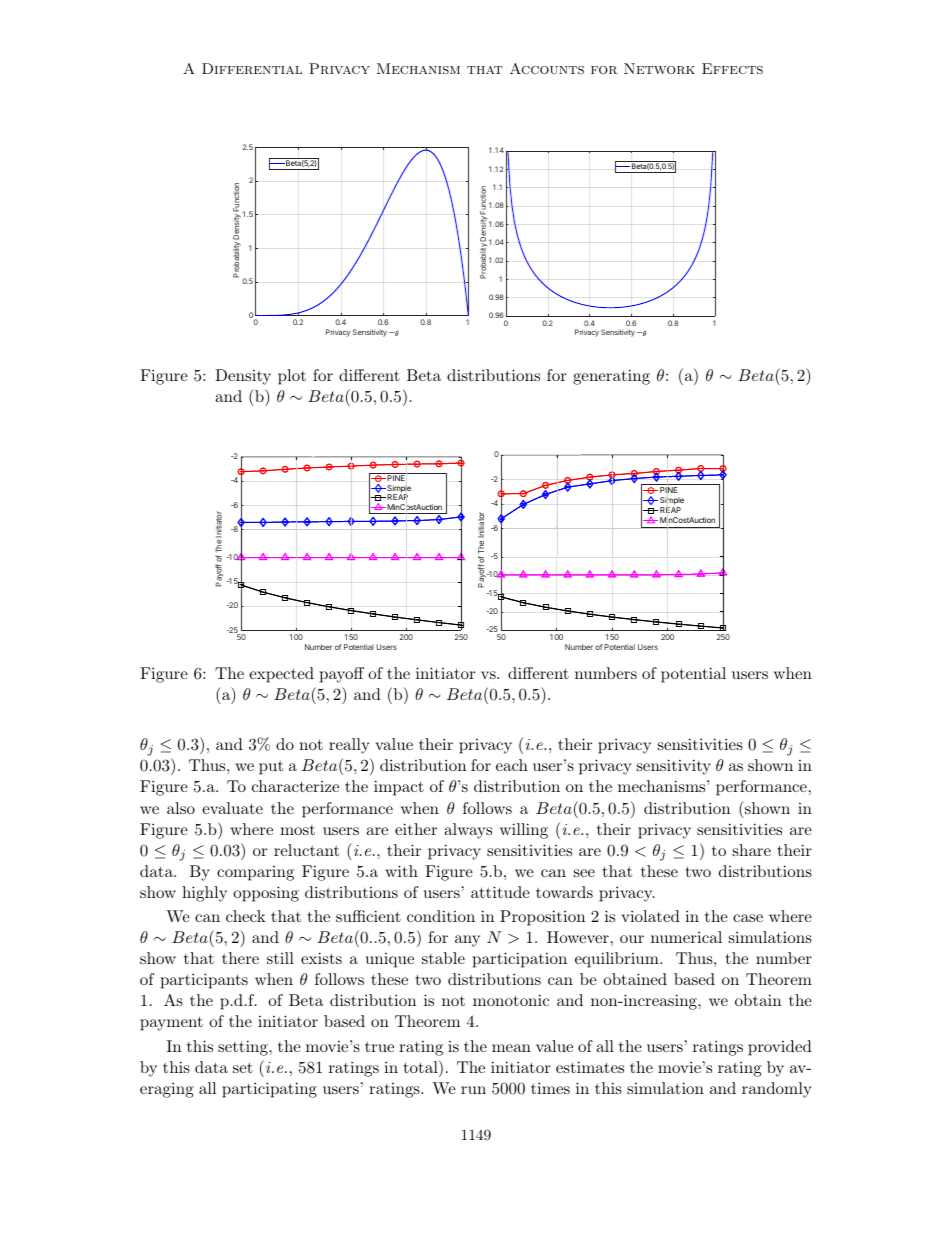 This page has height=1233, width=952. What do you see at coordinates (512, 765) in the page?
I see `each` at bounding box center [512, 765].
